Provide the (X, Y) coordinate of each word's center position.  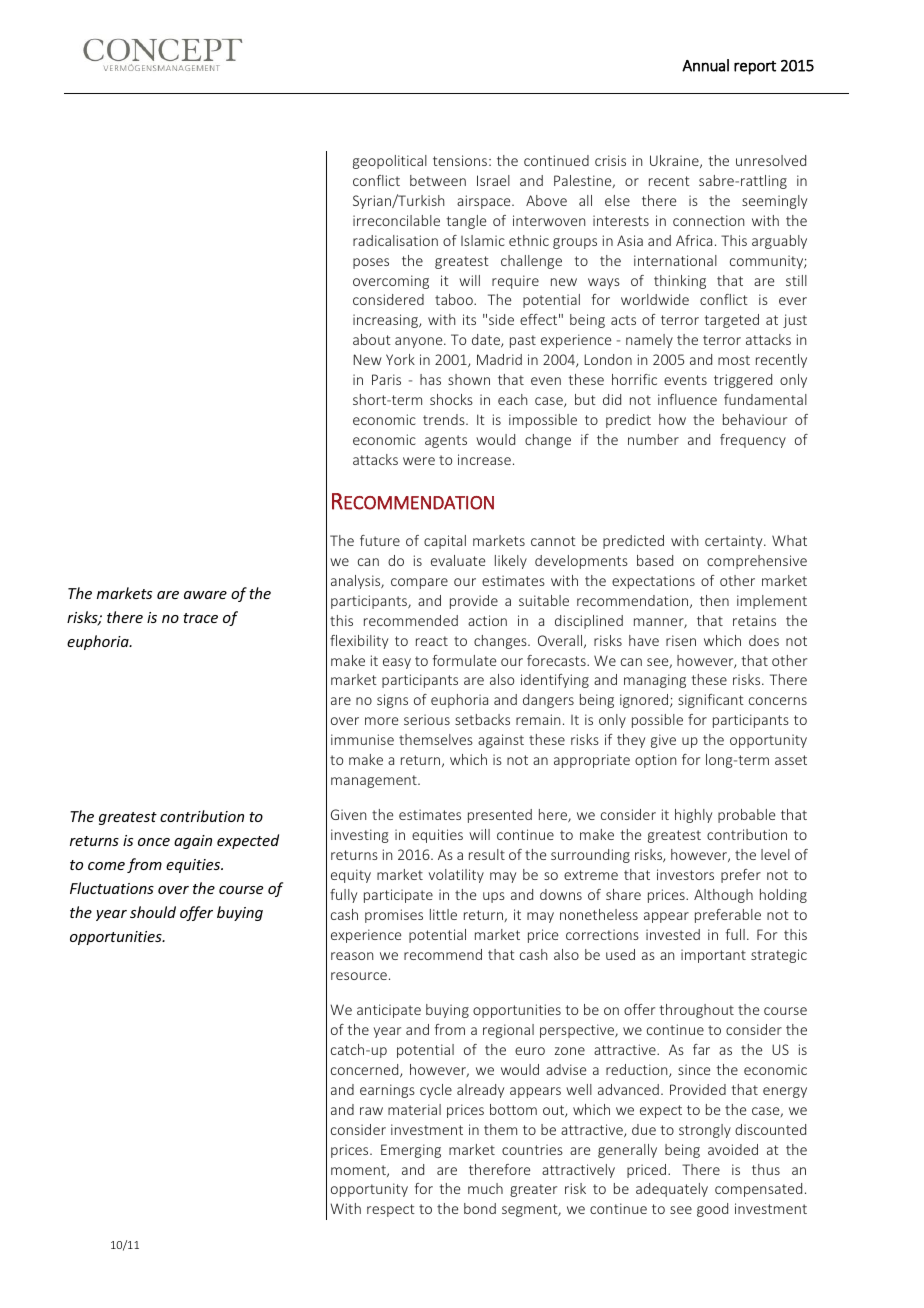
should (153, 912)
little (443, 914)
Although (723, 896)
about (372, 339)
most (734, 360)
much (485, 1188)
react (432, 641)
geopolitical (390, 162)
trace (200, 618)
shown (469, 379)
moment (359, 1171)
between (438, 180)
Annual (705, 65)
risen (681, 640)
